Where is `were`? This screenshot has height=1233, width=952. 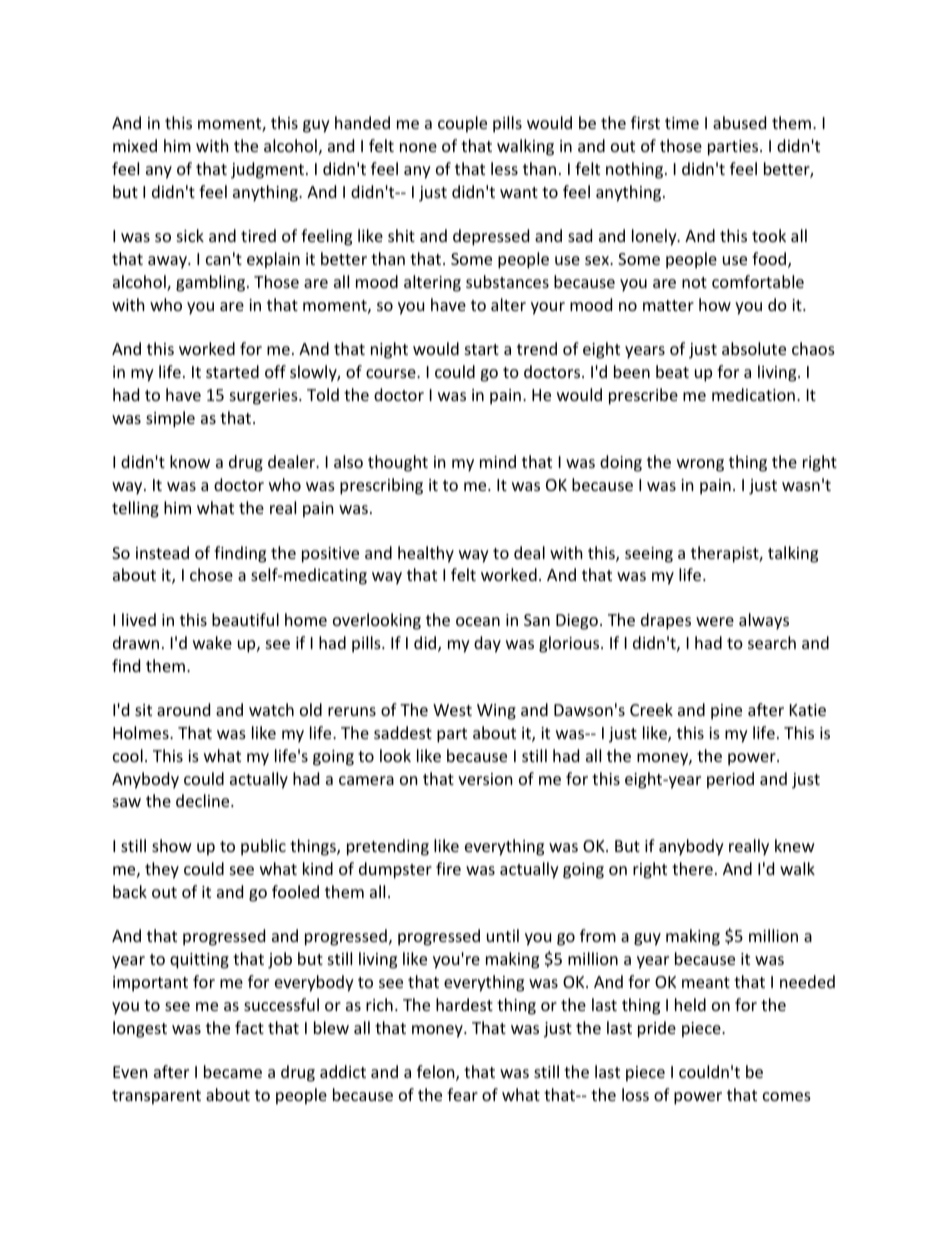 were is located at coordinates (715, 621).
